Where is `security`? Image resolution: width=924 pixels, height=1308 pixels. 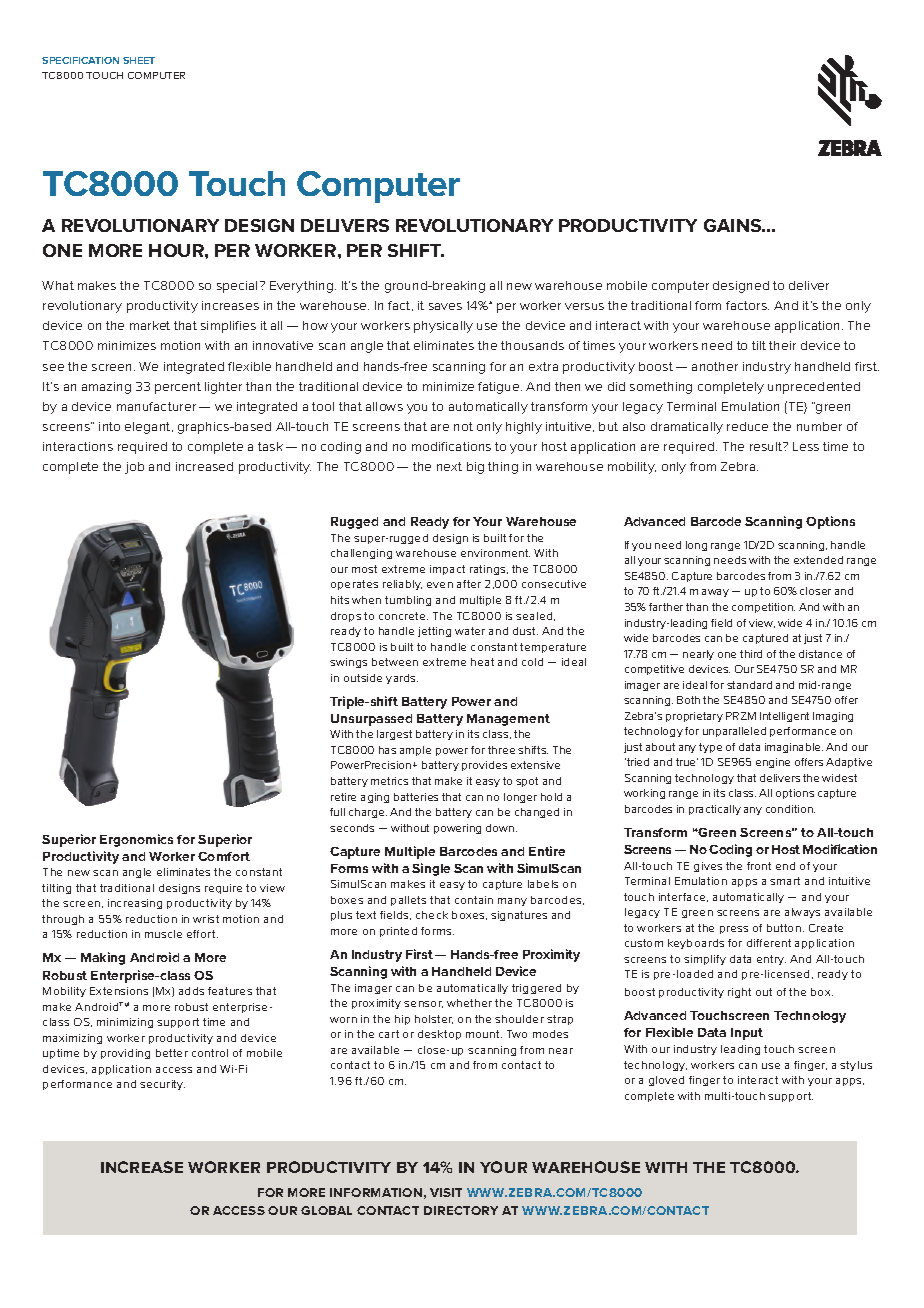 security is located at coordinates (162, 1085).
